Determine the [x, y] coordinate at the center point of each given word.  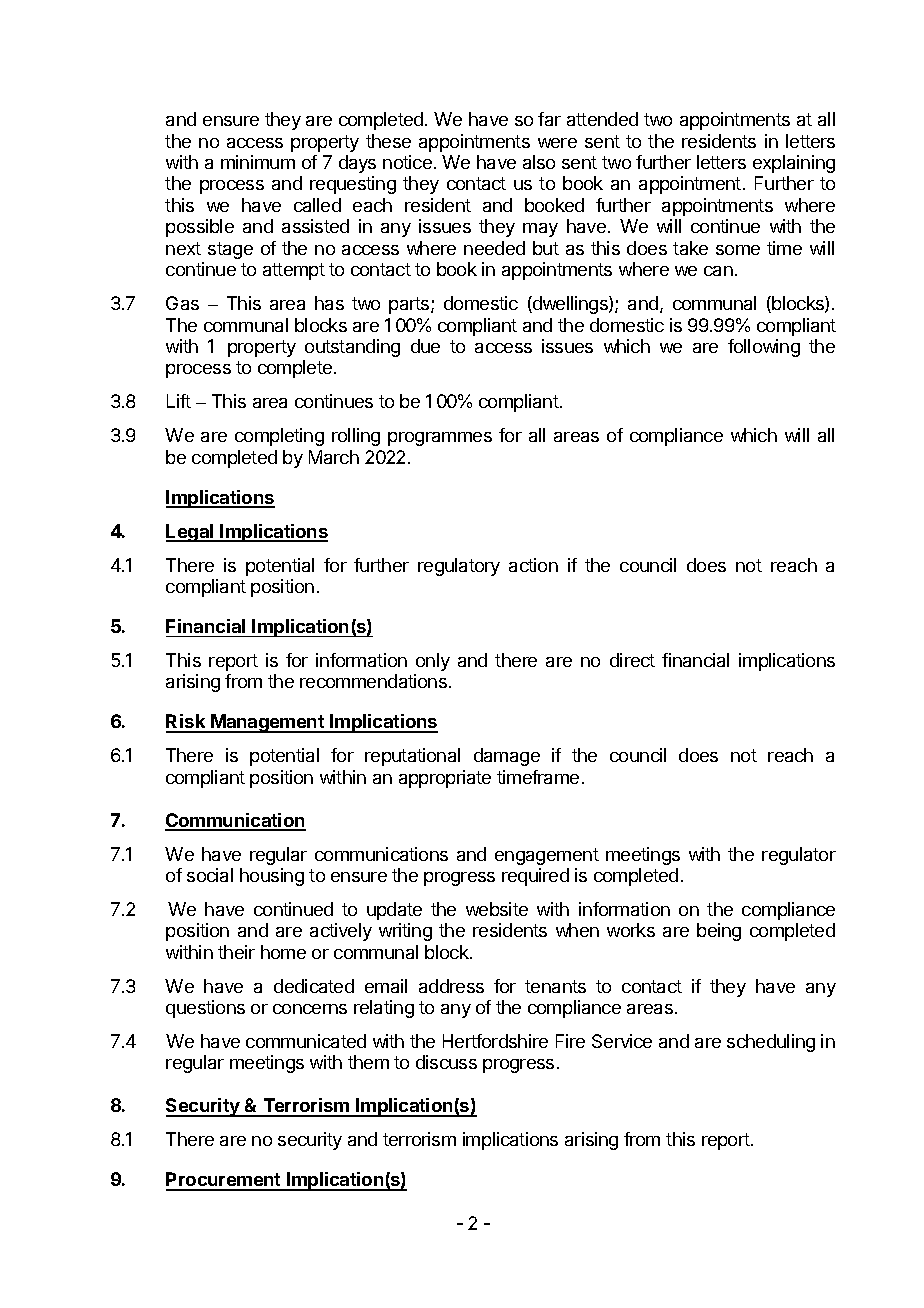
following [764, 348]
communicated [306, 1041]
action [533, 565]
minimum [258, 162]
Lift [179, 401]
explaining [794, 164]
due [425, 346]
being [719, 932]
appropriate [445, 779]
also [539, 162]
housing [272, 877]
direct [632, 660]
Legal [191, 533]
